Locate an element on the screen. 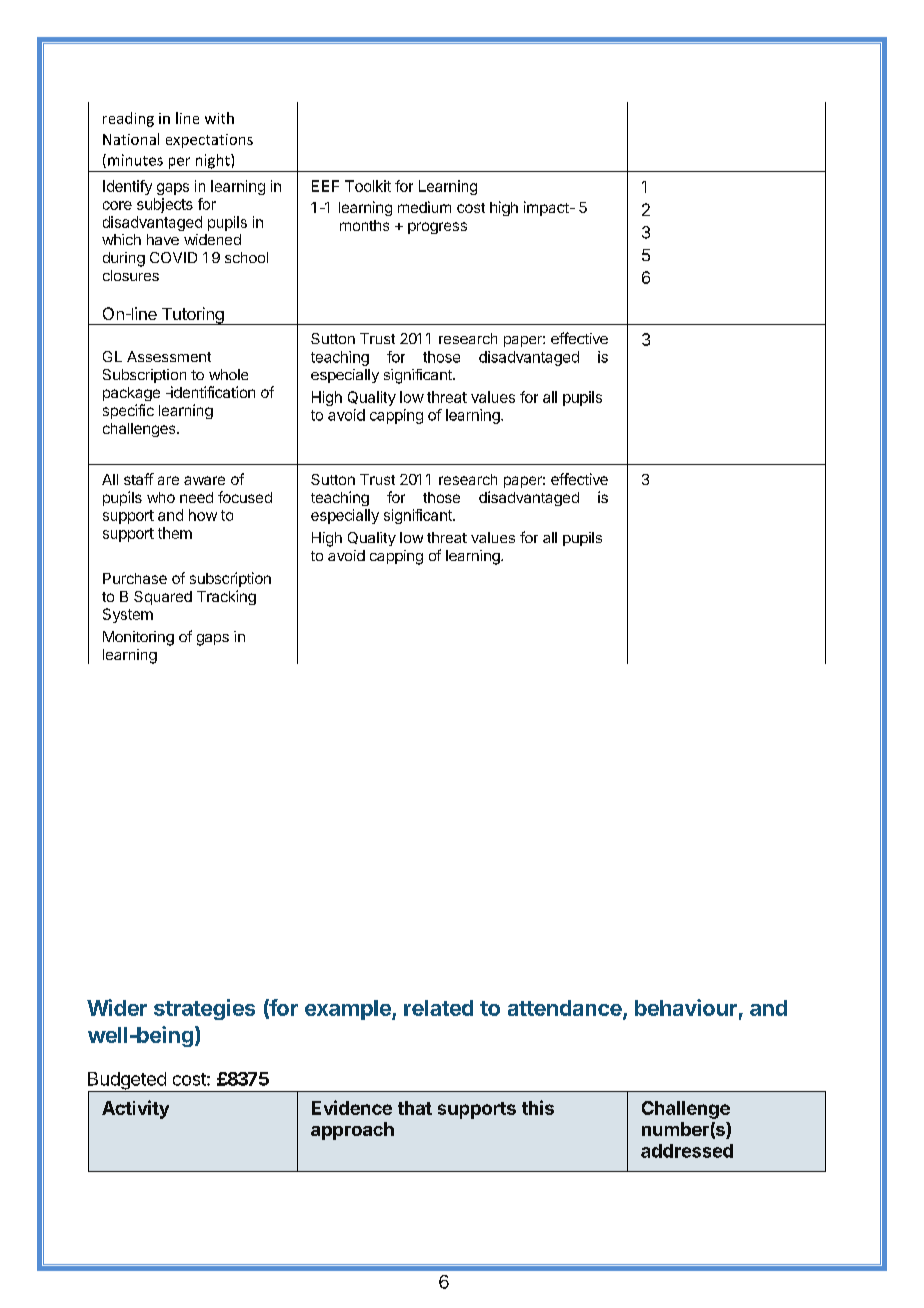 The width and height of the screenshot is (924, 1308). attendance is located at coordinates (566, 1009).
